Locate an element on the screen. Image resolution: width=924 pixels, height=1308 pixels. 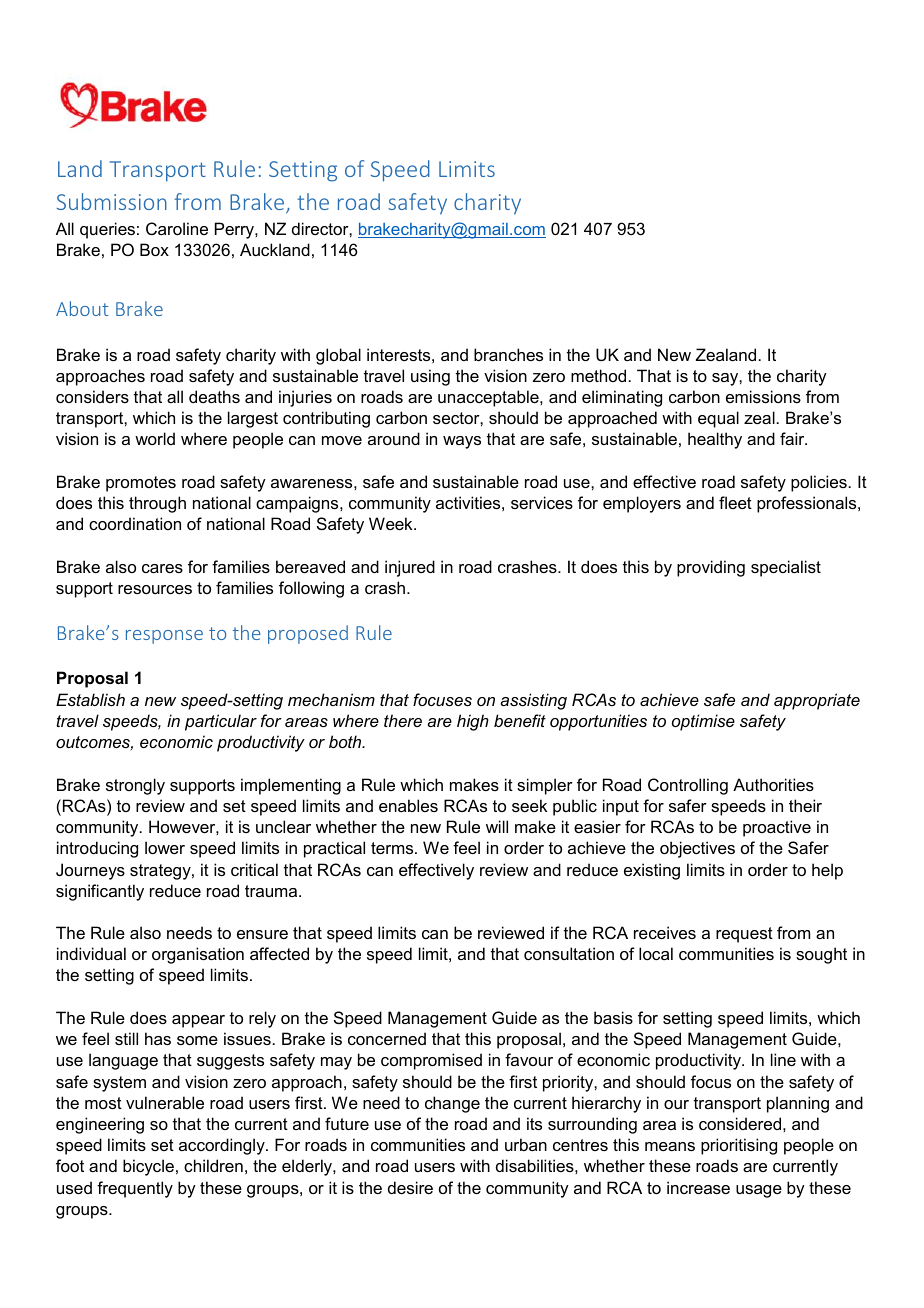
ways is located at coordinates (462, 442).
